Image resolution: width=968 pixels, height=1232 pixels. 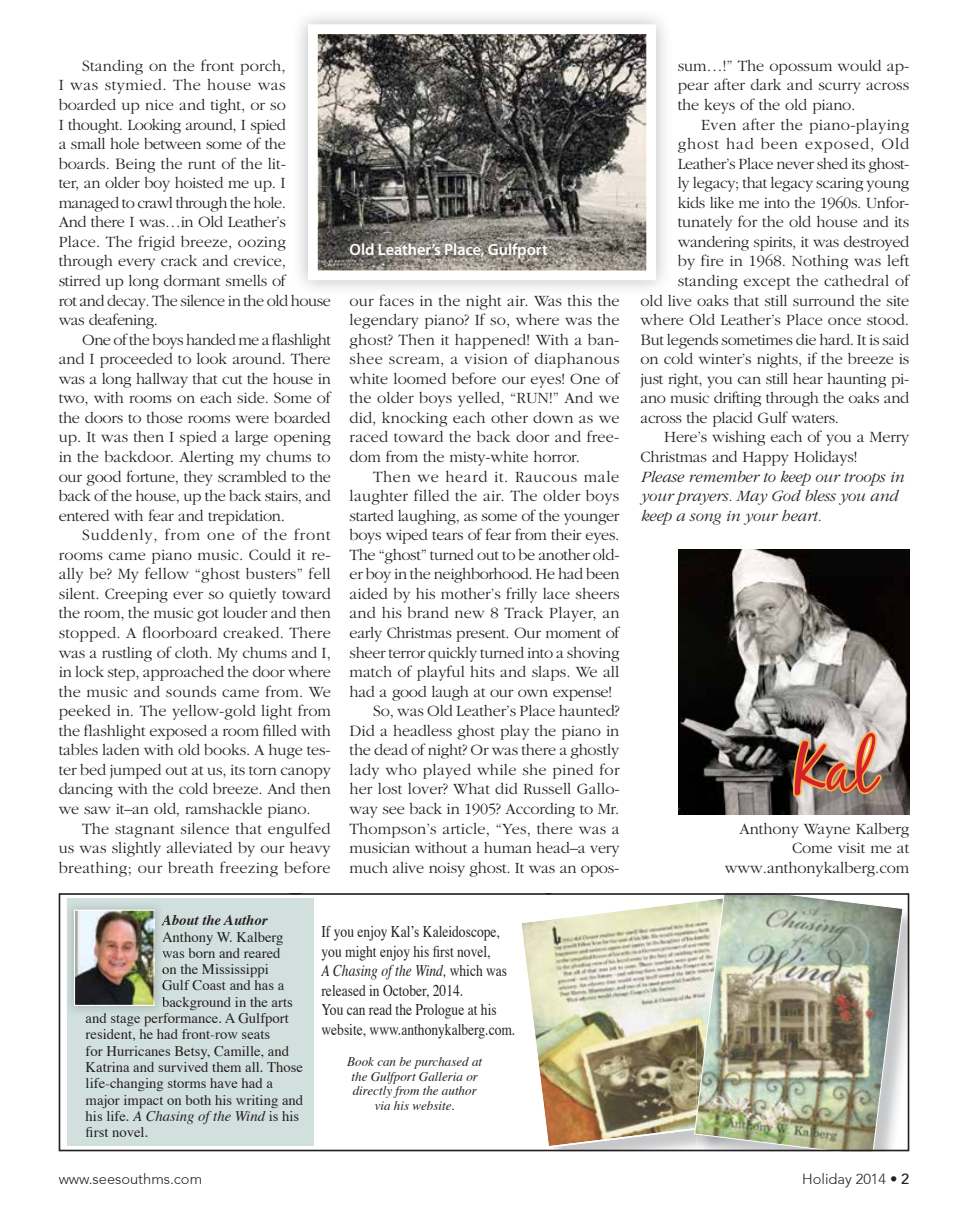 What do you see at coordinates (827, 831) in the screenshot?
I see `Wayne` at bounding box center [827, 831].
